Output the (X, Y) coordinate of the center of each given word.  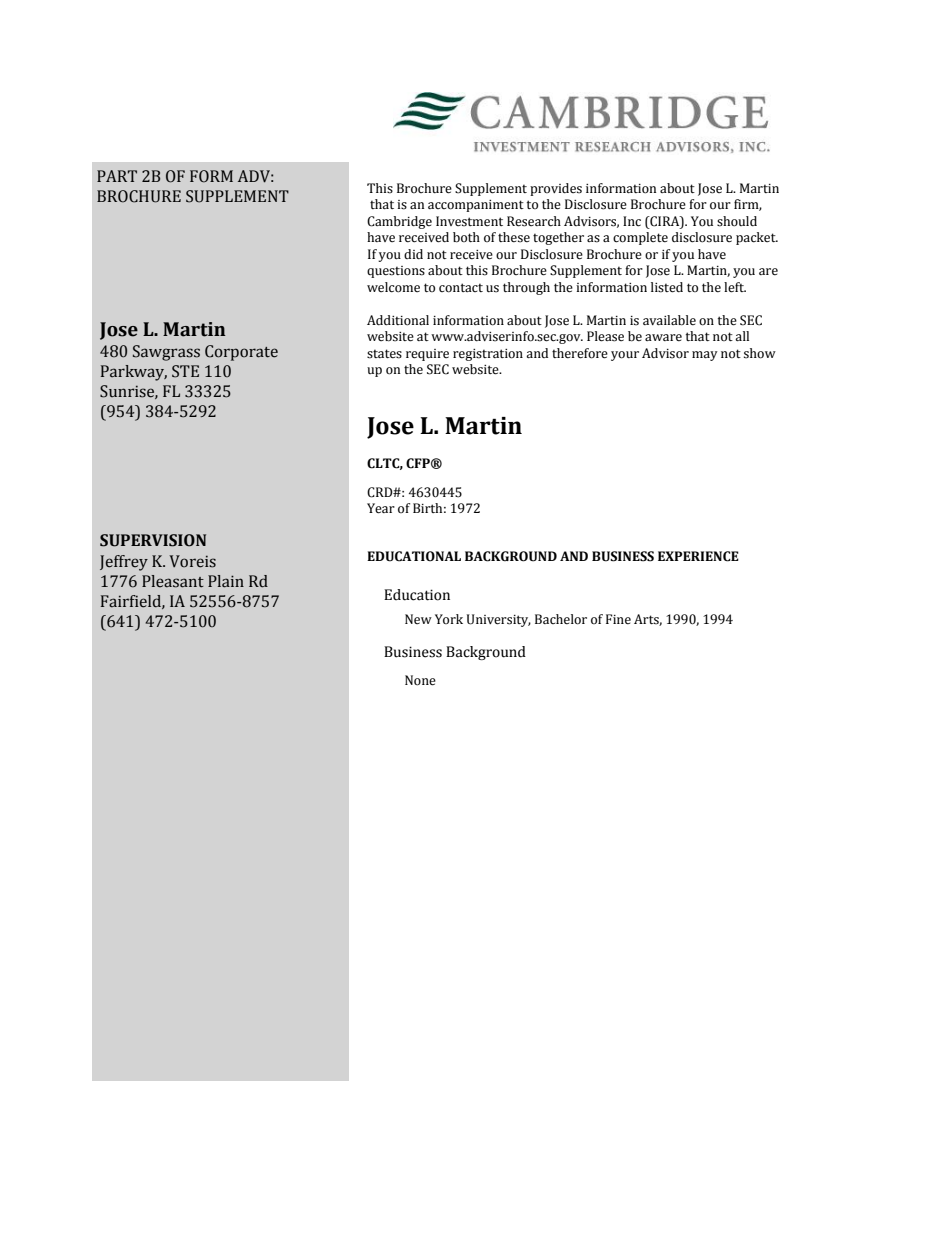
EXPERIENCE (698, 556)
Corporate (241, 353)
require (427, 355)
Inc (632, 221)
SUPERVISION (153, 540)
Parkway (134, 373)
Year (381, 508)
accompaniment (476, 206)
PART (117, 176)
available (669, 320)
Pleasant (173, 581)
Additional (398, 320)
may (705, 356)
